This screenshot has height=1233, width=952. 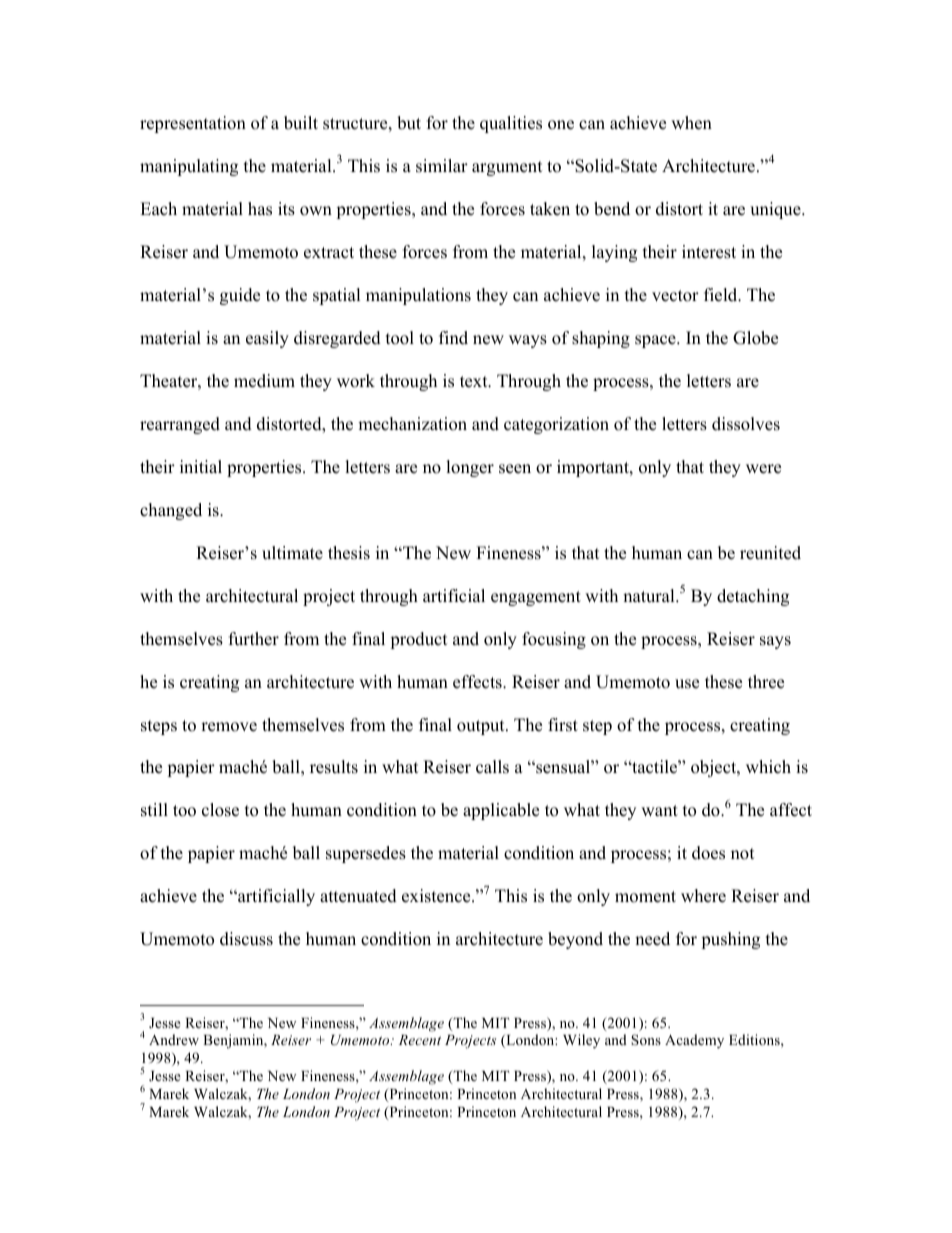 I want to click on when, so click(x=691, y=123).
